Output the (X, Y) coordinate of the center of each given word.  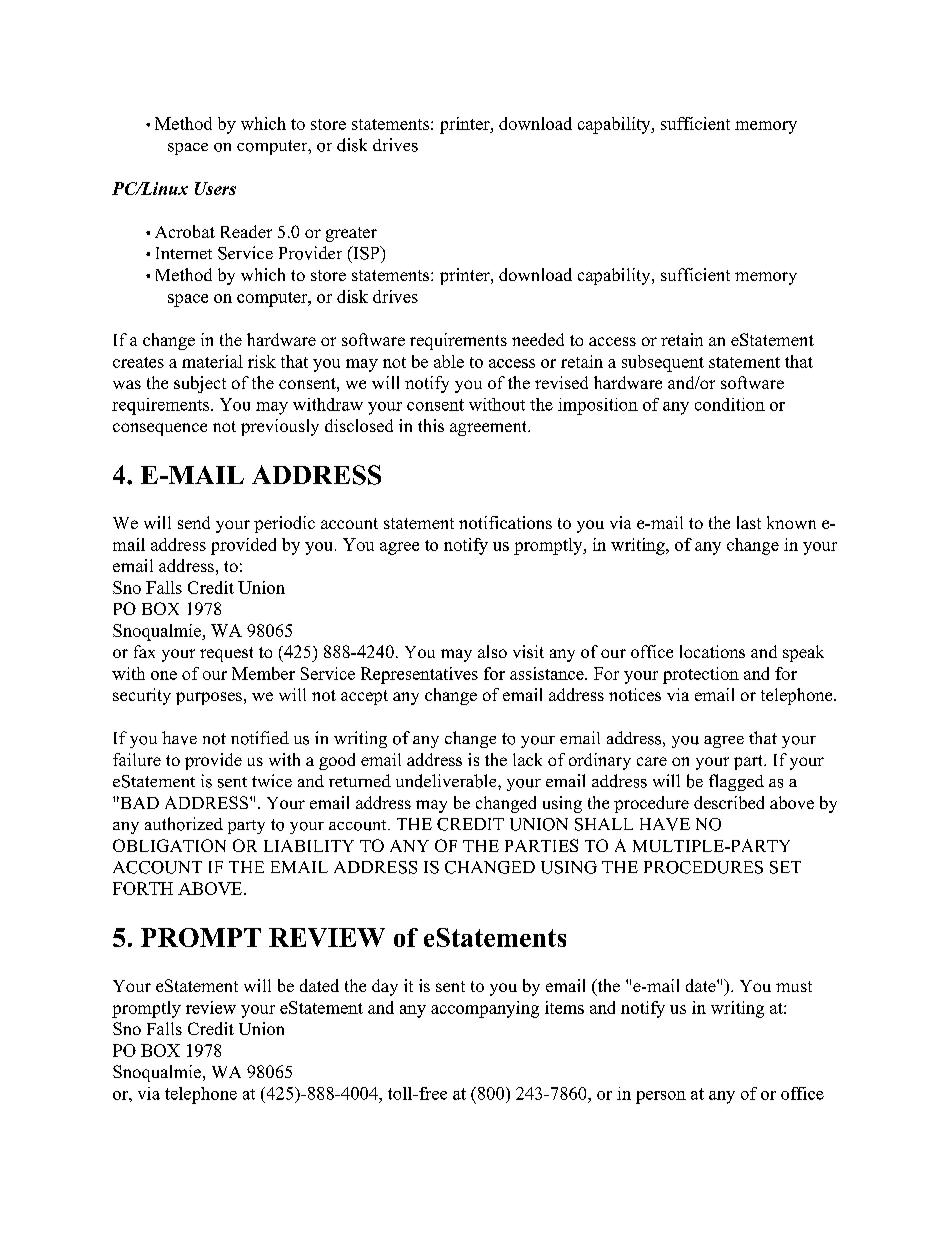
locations (712, 651)
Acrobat (185, 231)
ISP (366, 253)
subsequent (663, 363)
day (385, 987)
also (492, 651)
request (226, 654)
